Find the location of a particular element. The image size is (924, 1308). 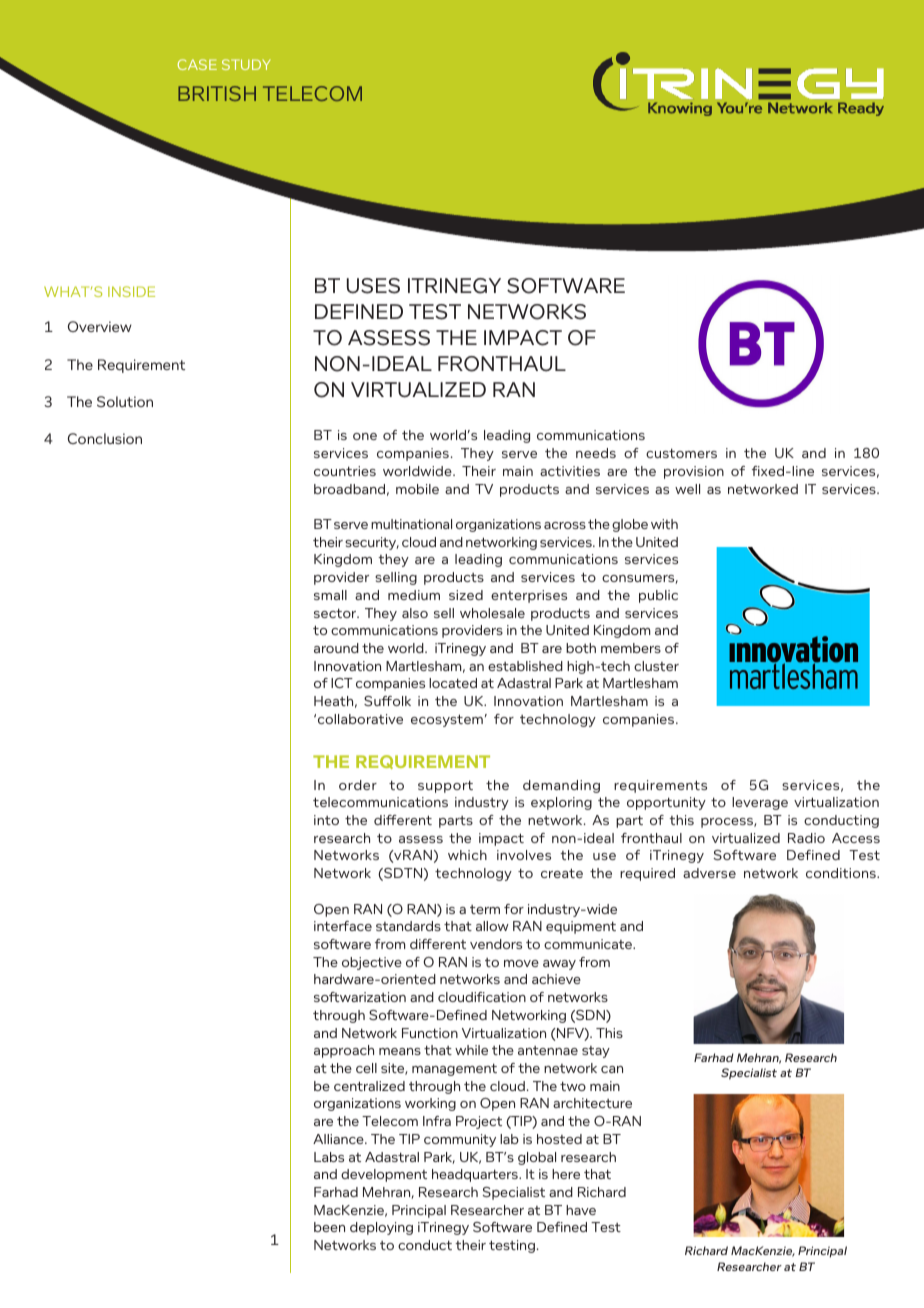

headquarters is located at coordinates (476, 1175).
